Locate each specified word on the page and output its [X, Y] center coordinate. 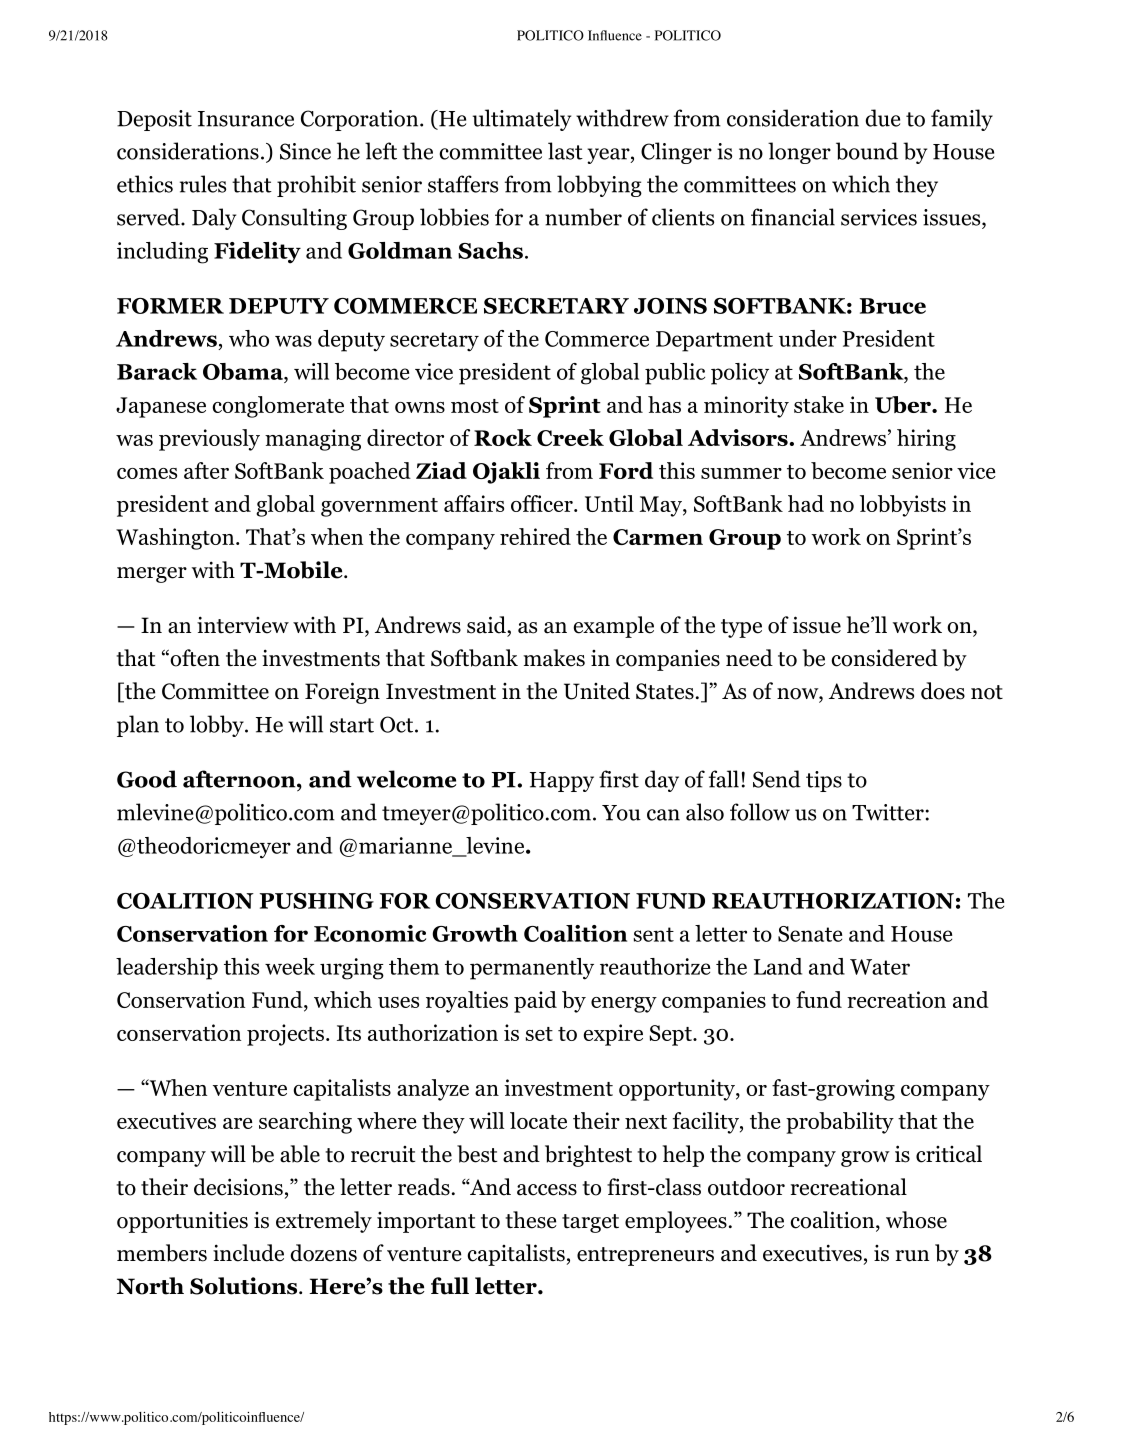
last [565, 151]
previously [209, 440]
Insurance [246, 119]
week [290, 966]
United [597, 691]
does [943, 691]
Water [880, 967]
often [194, 658]
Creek [570, 437]
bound [867, 151]
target [590, 1223]
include [248, 1253]
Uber [904, 404]
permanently [532, 969]
